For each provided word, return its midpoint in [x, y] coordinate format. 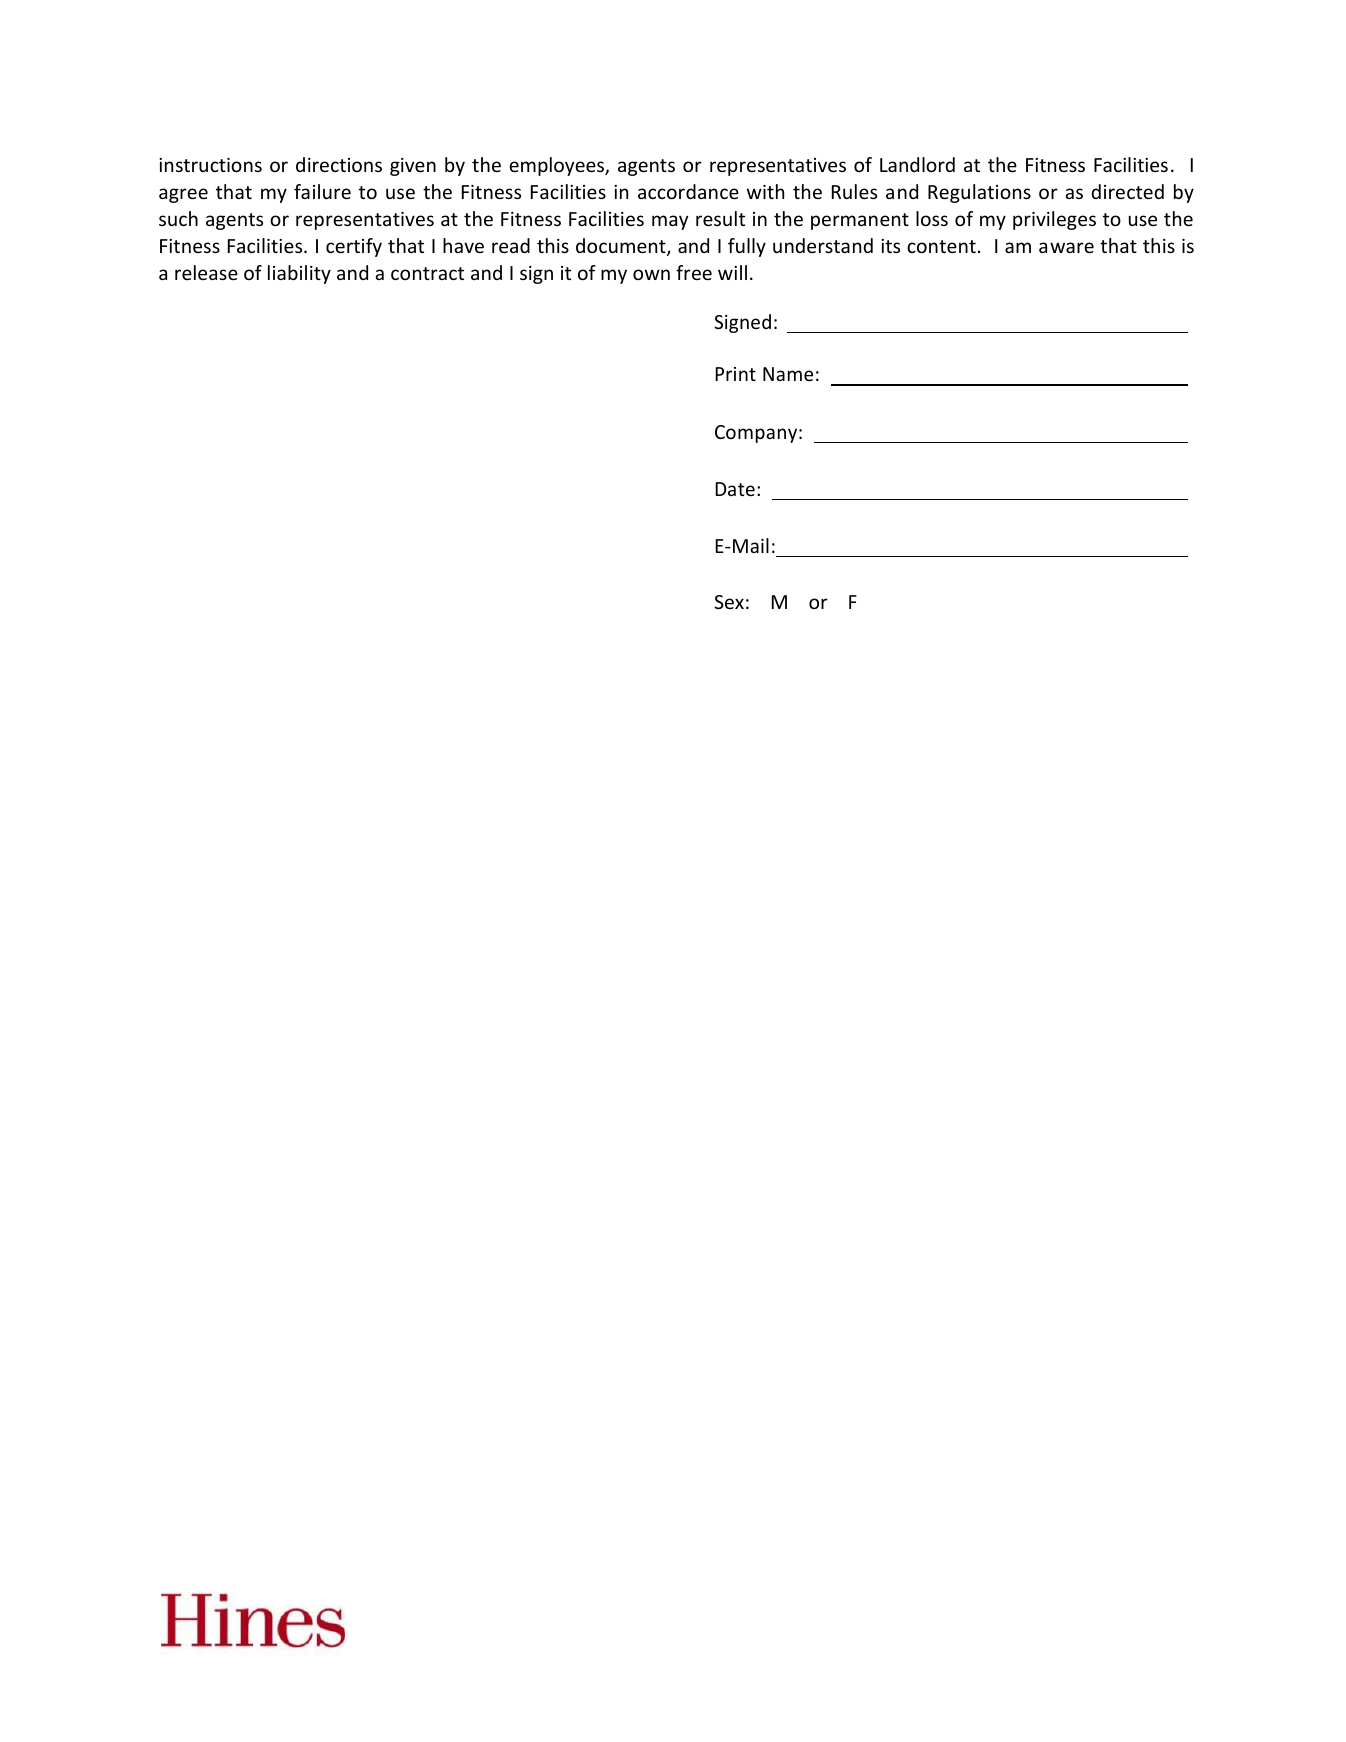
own [651, 274]
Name [788, 374]
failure [322, 191]
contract [427, 273]
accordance [688, 191]
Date [735, 489]
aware [1066, 247]
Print [735, 374]
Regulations [979, 193]
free [694, 272]
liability [299, 274]
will [732, 272]
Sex [729, 602]
